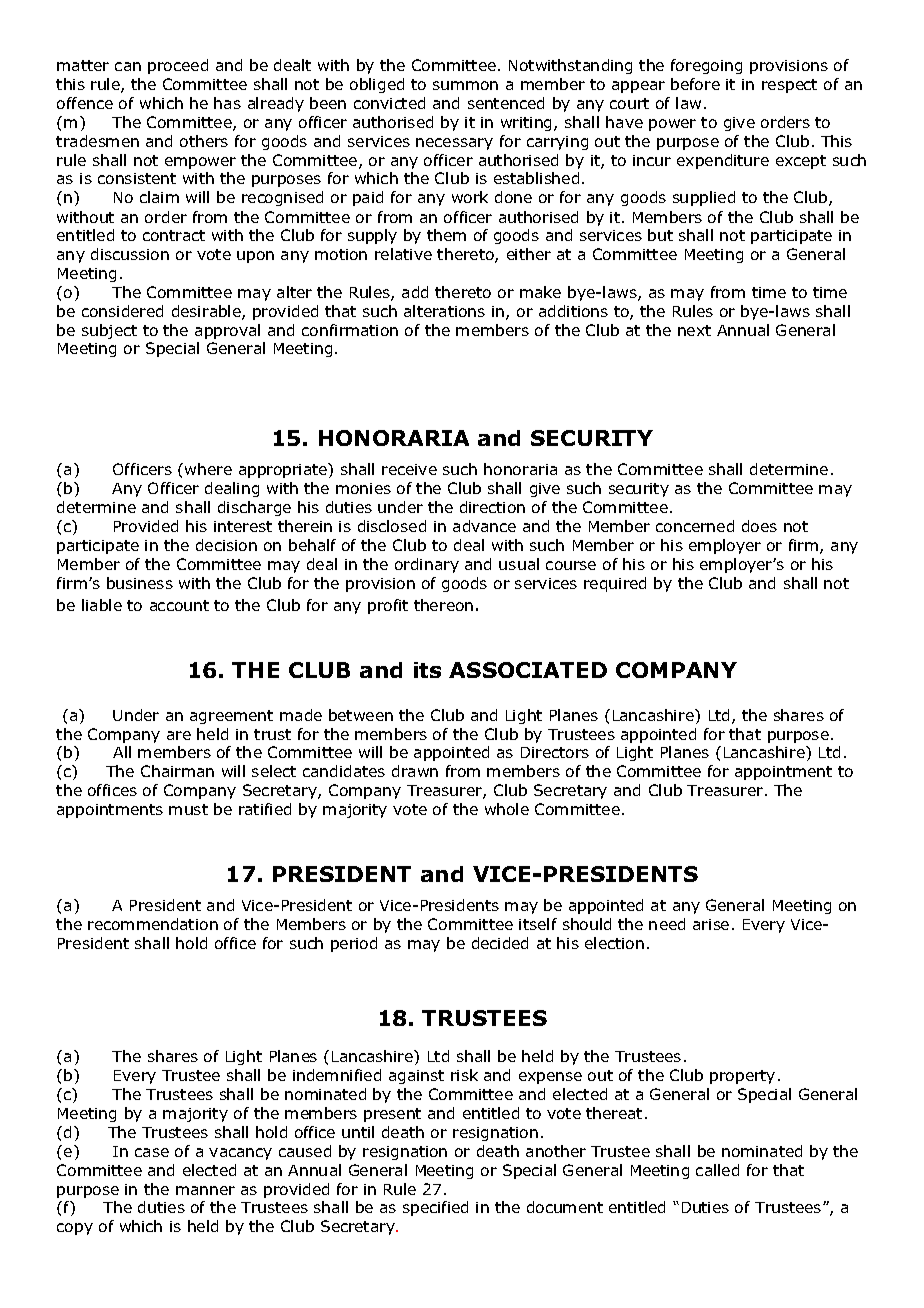  I want to click on required, so click(615, 584).
